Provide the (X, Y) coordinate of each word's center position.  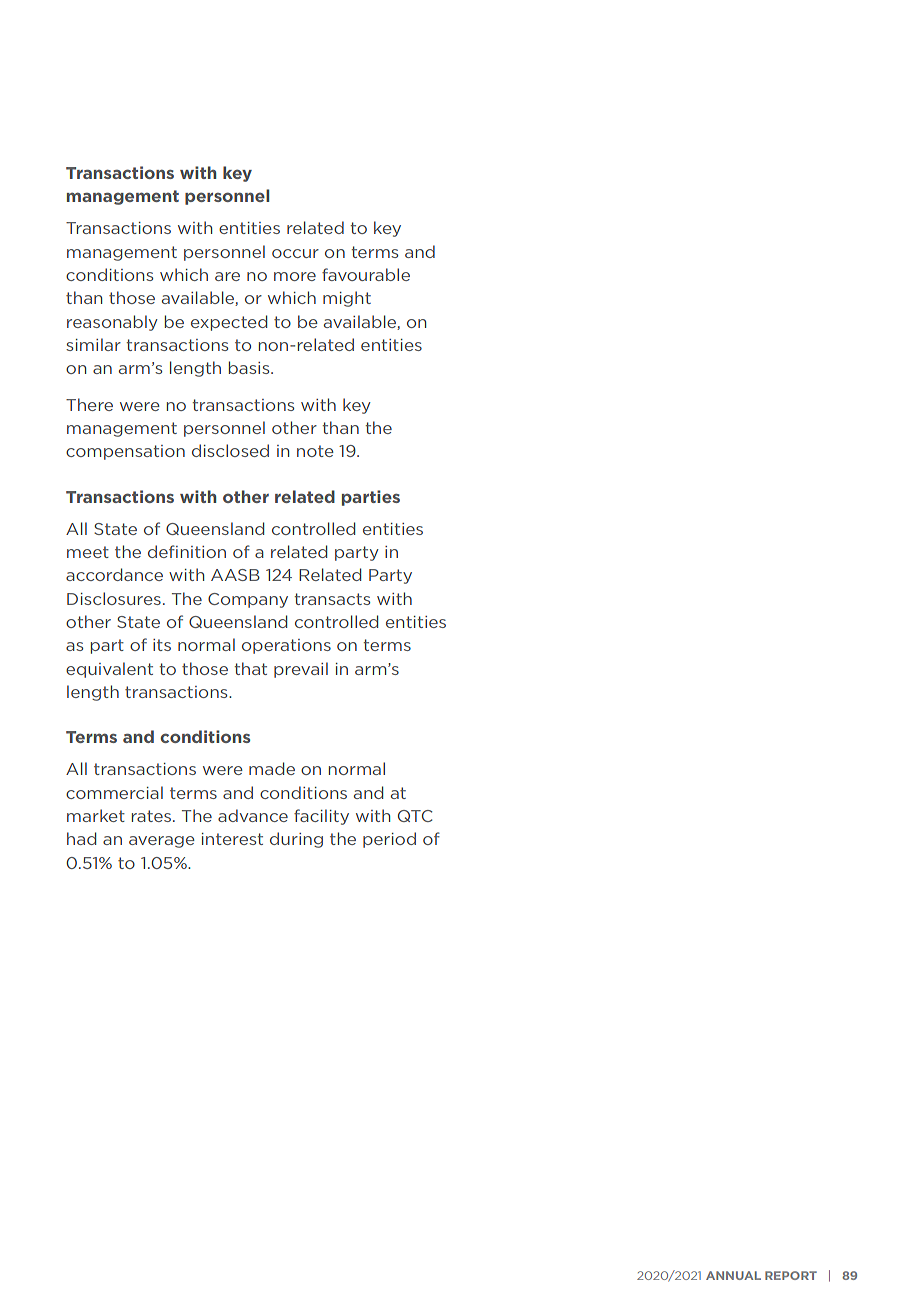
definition (187, 551)
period (389, 840)
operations (286, 646)
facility (321, 817)
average (162, 842)
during (296, 840)
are (227, 276)
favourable (366, 274)
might (347, 299)
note (315, 451)
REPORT (791, 1275)
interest (232, 839)
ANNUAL (733, 1275)
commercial (114, 792)
